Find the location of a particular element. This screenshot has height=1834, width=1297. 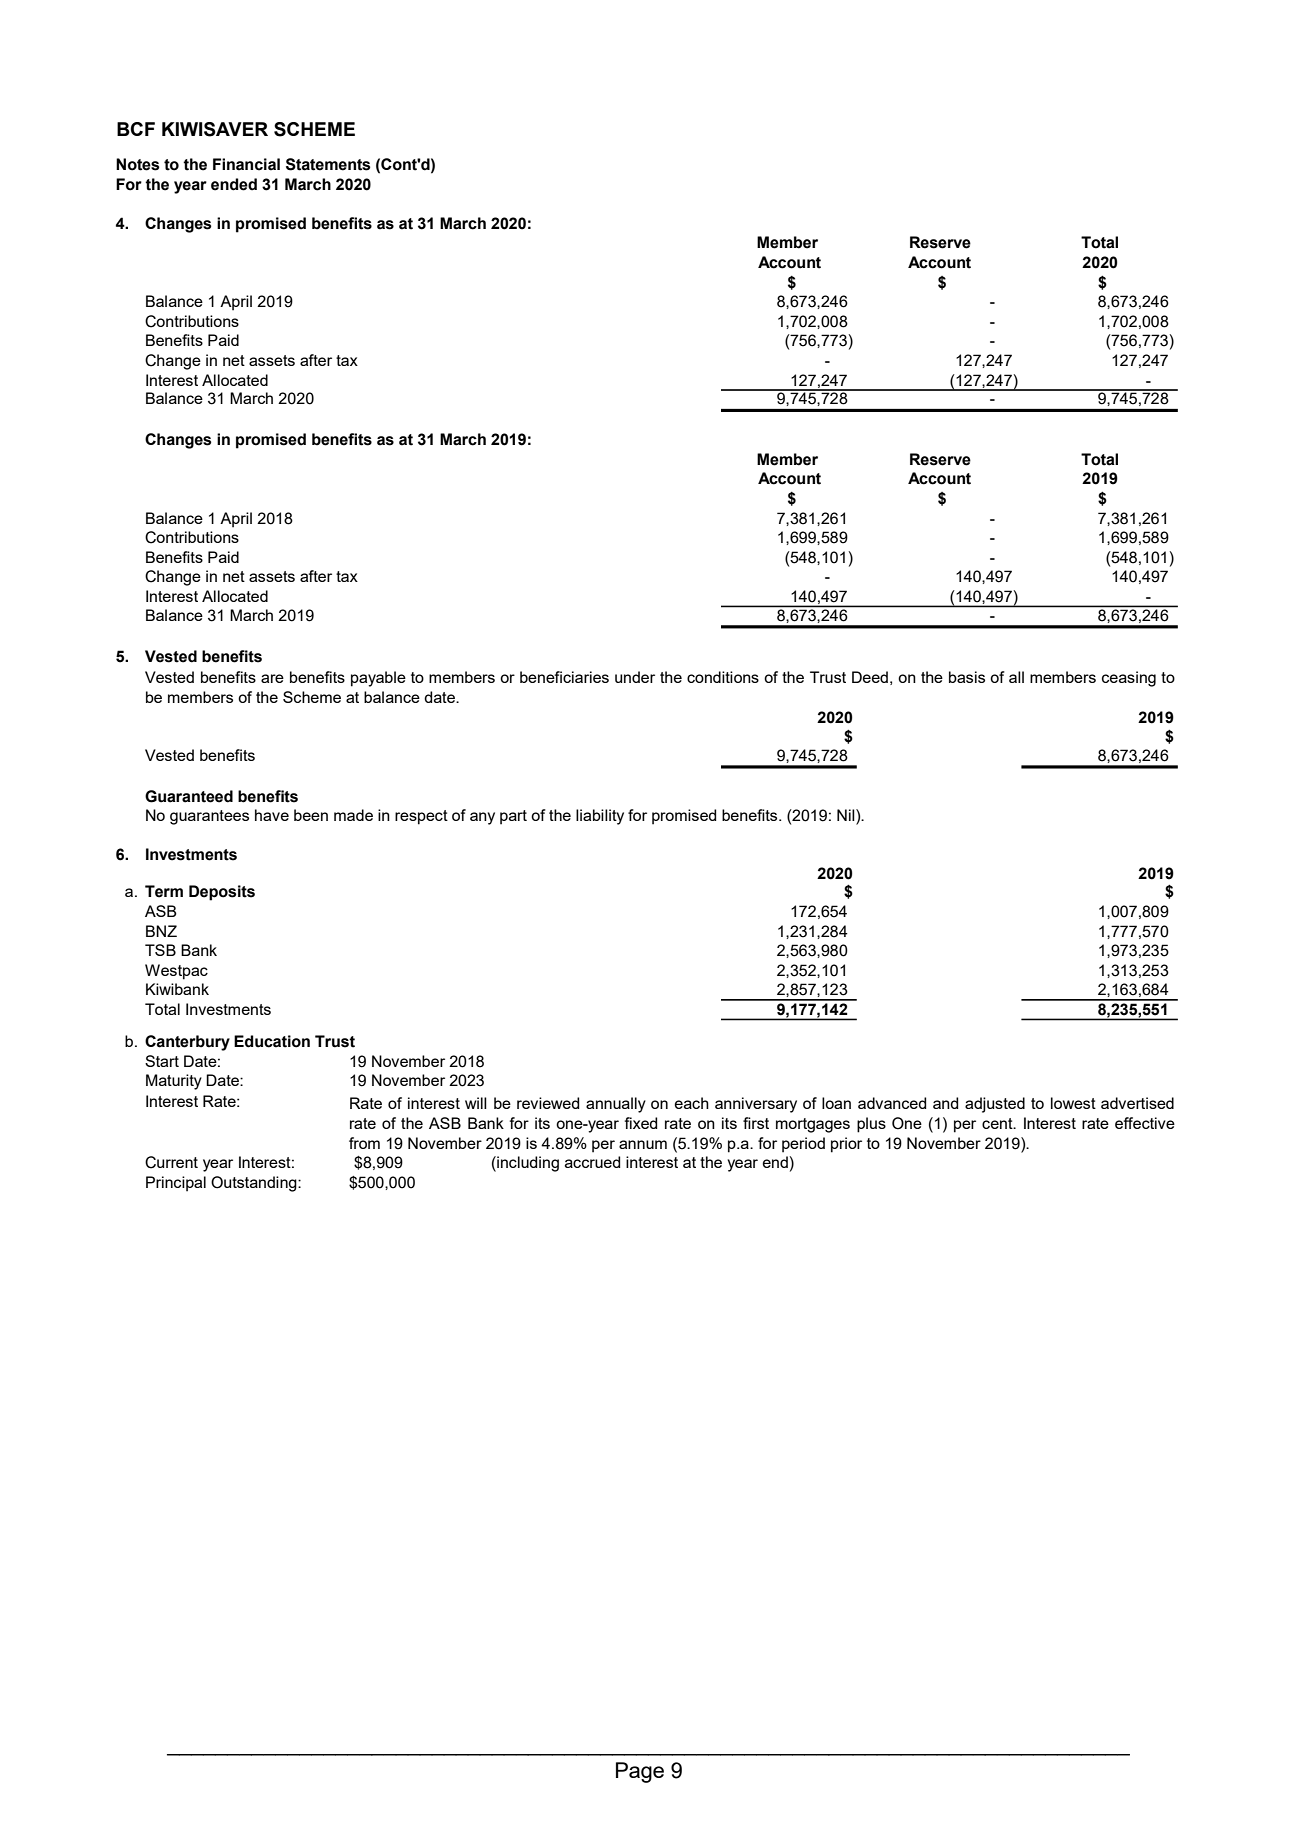

liability is located at coordinates (600, 817).
